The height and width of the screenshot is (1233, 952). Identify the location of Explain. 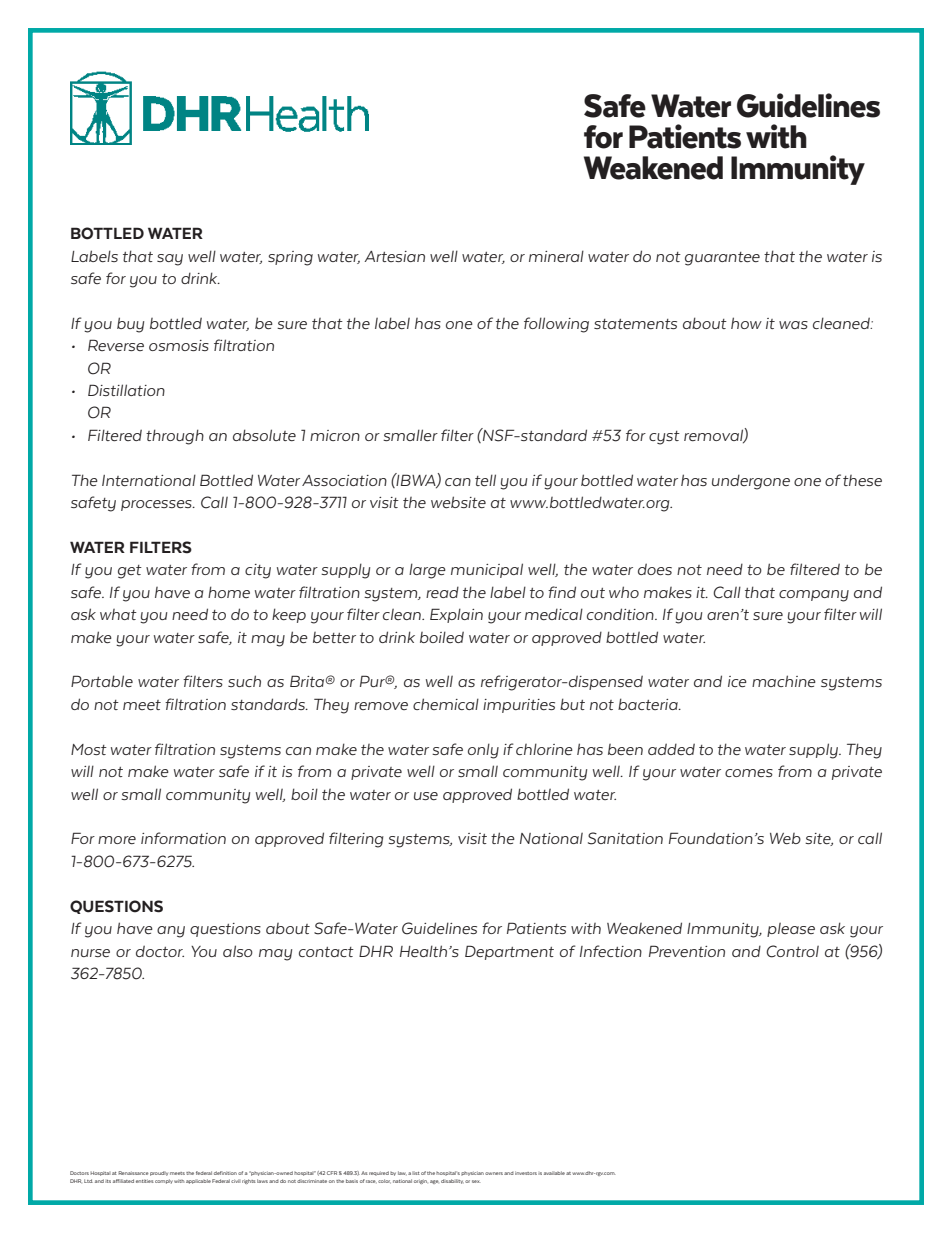
(456, 615).
